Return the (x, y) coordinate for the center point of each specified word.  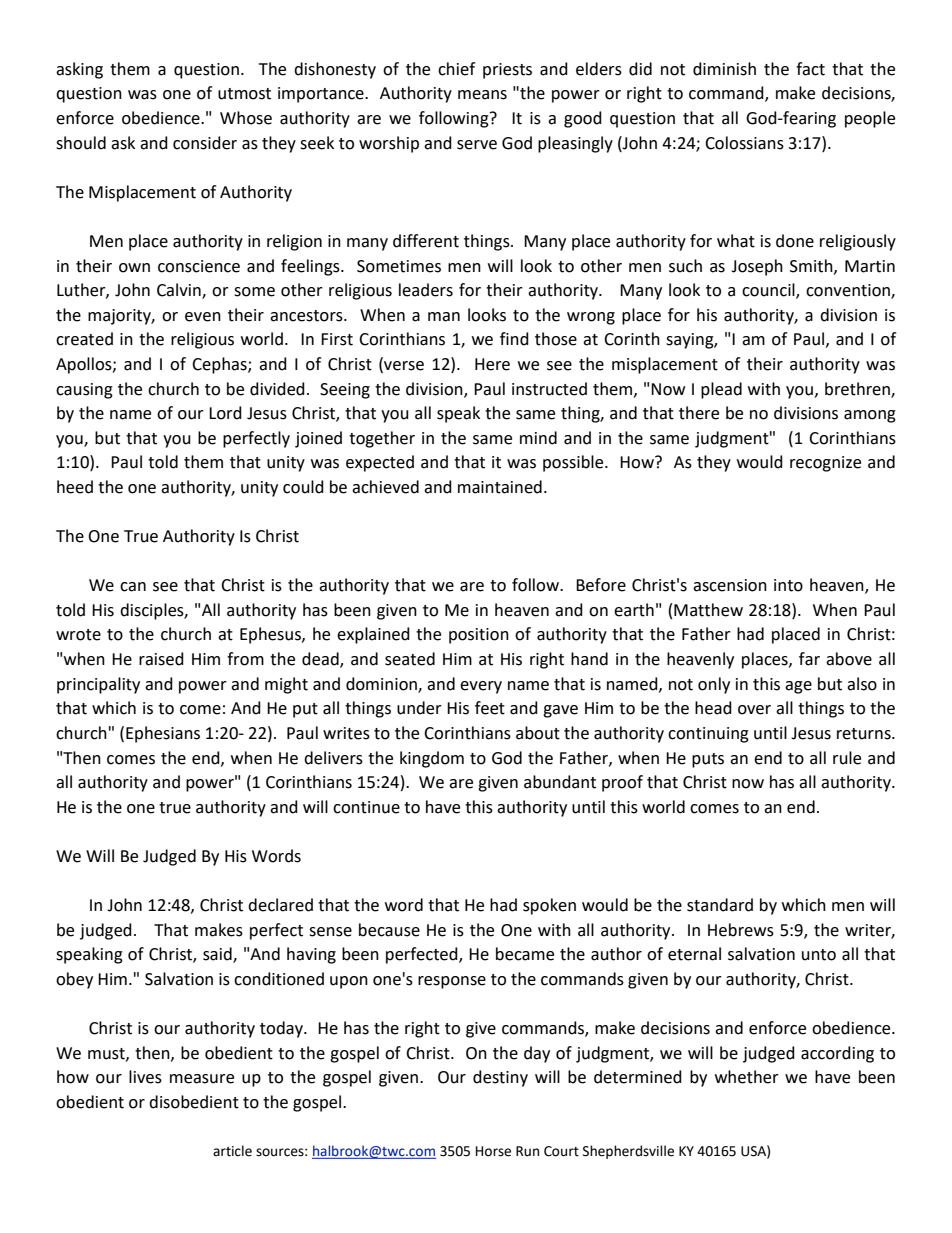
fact (810, 69)
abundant (560, 782)
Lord (225, 413)
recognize (825, 464)
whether (747, 1077)
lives (145, 1077)
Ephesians (163, 734)
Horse (493, 1151)
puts (708, 760)
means (482, 95)
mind (538, 438)
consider (205, 143)
